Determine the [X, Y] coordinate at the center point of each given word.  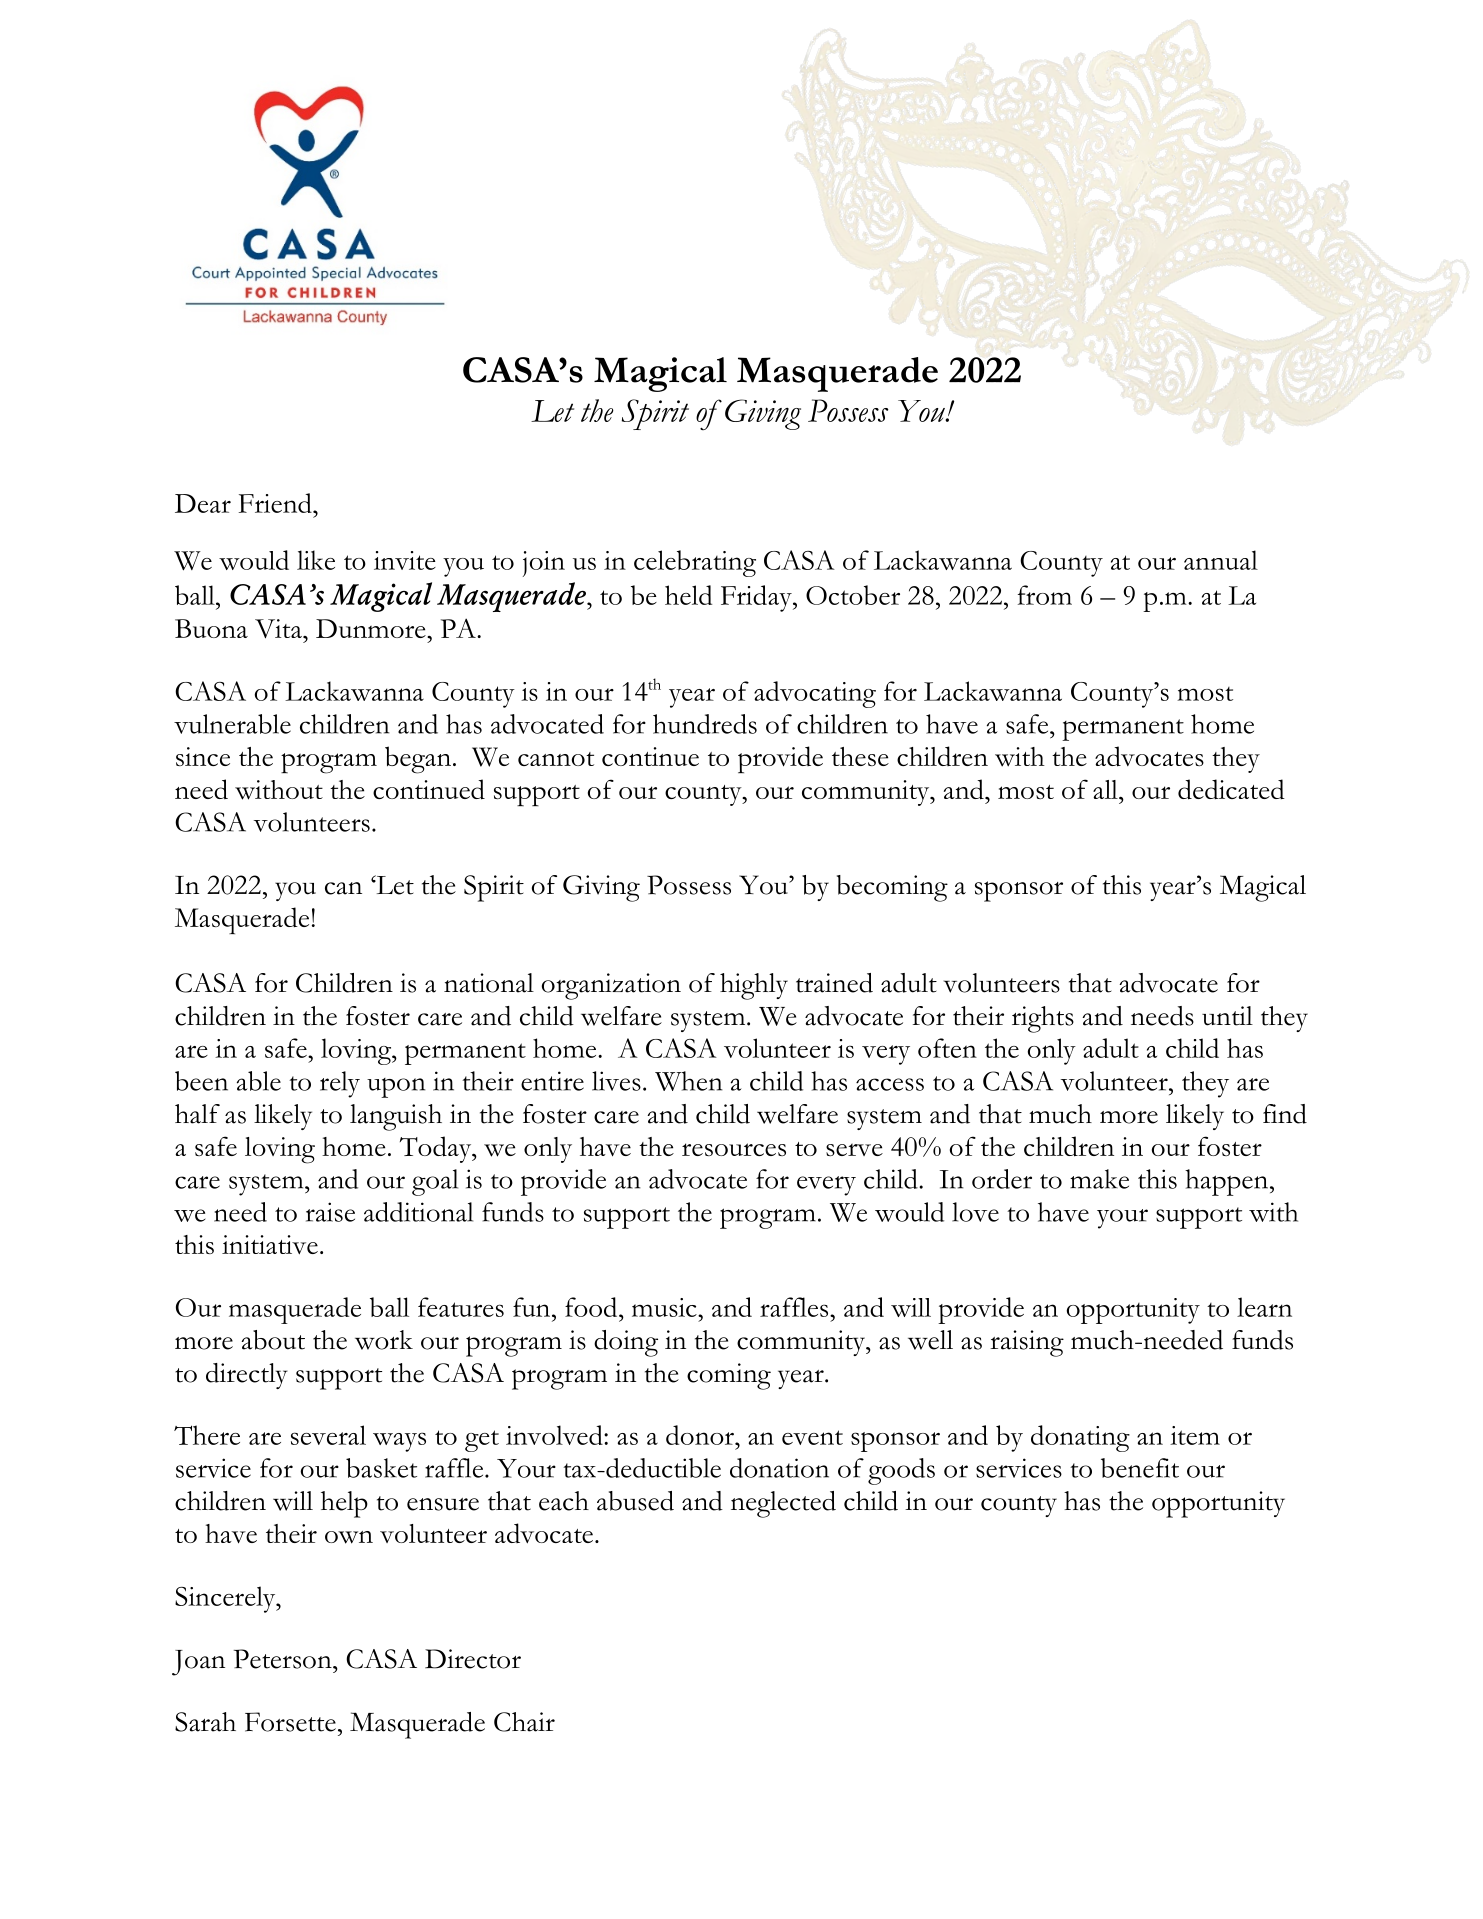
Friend [276, 503]
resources [734, 1149]
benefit [1140, 1468]
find [1285, 1114]
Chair [524, 1722]
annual [1221, 560]
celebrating [695, 563]
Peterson [284, 1659]
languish [396, 1117]
